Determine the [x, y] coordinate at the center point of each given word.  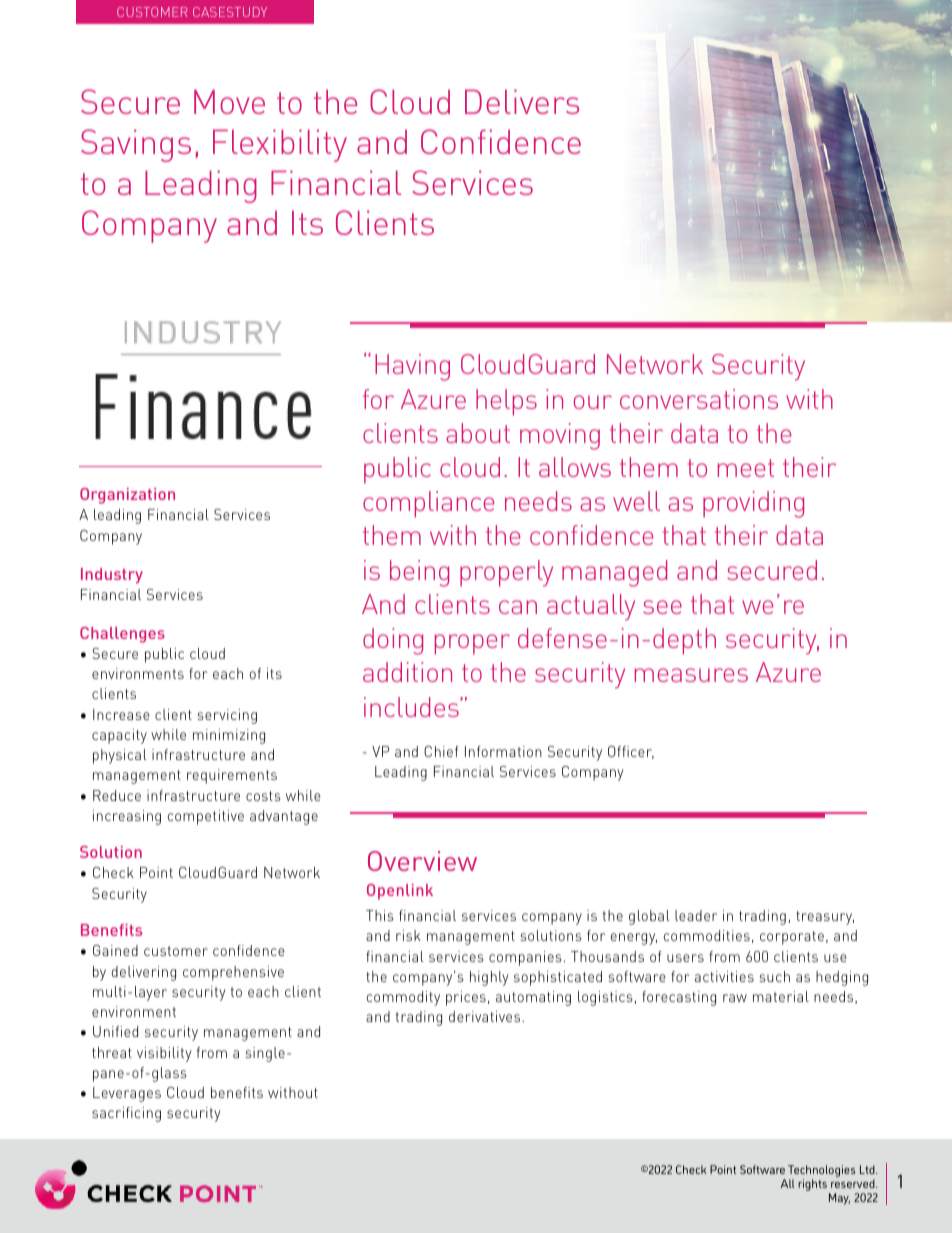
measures [691, 675]
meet [746, 468]
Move [229, 101]
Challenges [122, 635]
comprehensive [233, 973]
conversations [699, 399]
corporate [792, 938]
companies [525, 958]
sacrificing [126, 1114]
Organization [127, 496]
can [518, 607]
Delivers [522, 101]
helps [506, 402]
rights [812, 1185]
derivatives [486, 1016]
